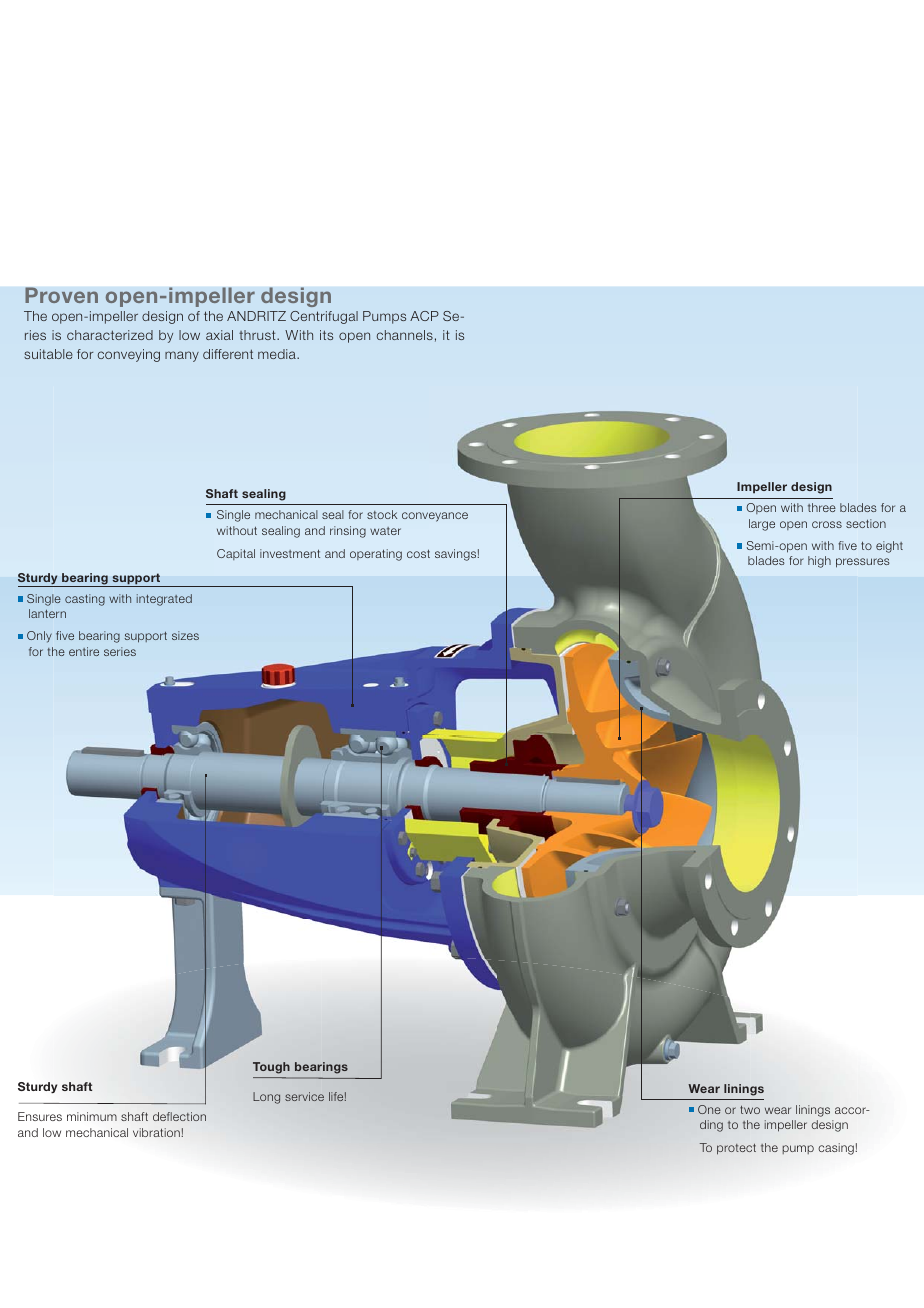  I want to click on vibration, so click(157, 1132).
